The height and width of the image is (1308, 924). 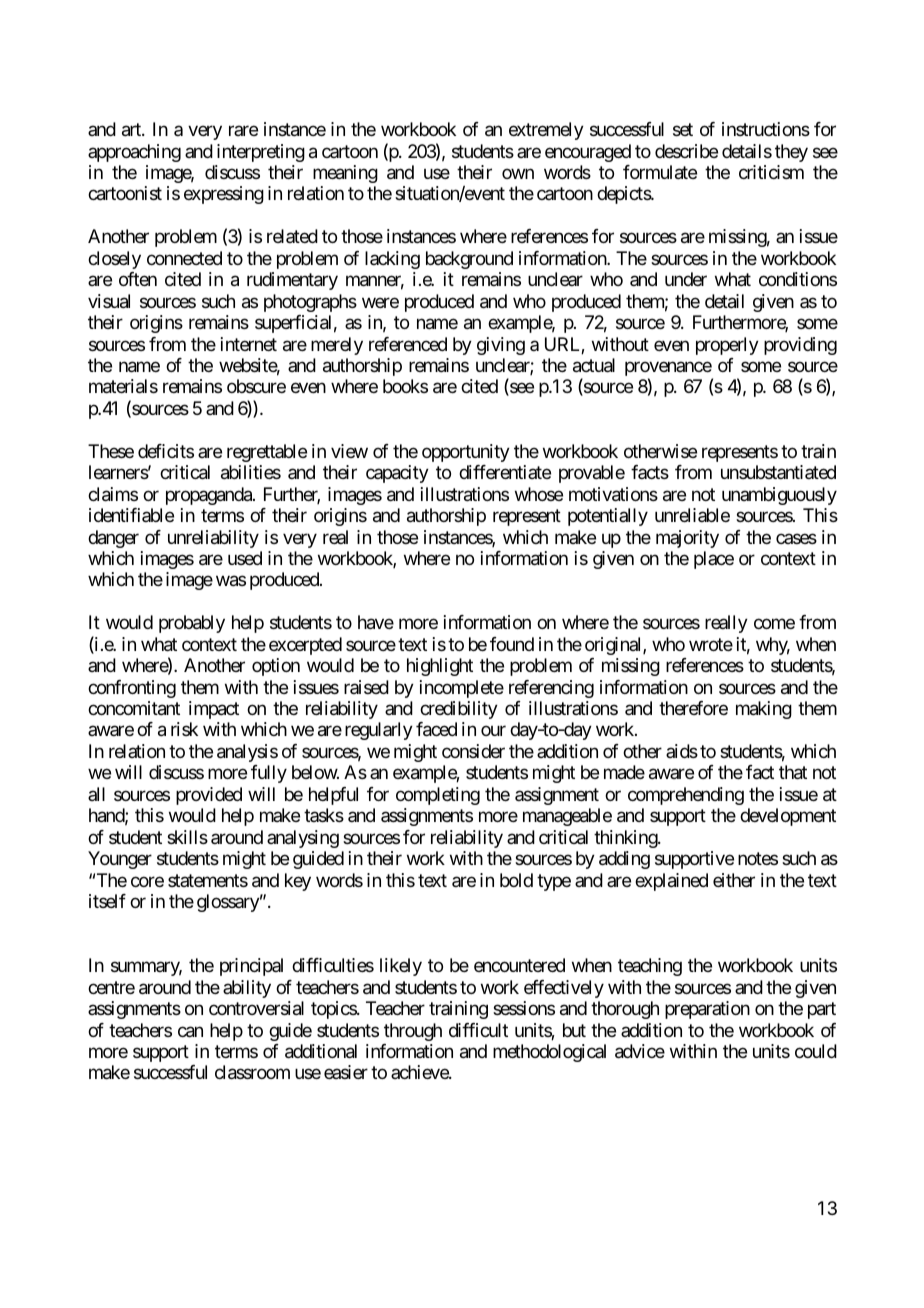 What do you see at coordinates (546, 131) in the image?
I see `extremely` at bounding box center [546, 131].
